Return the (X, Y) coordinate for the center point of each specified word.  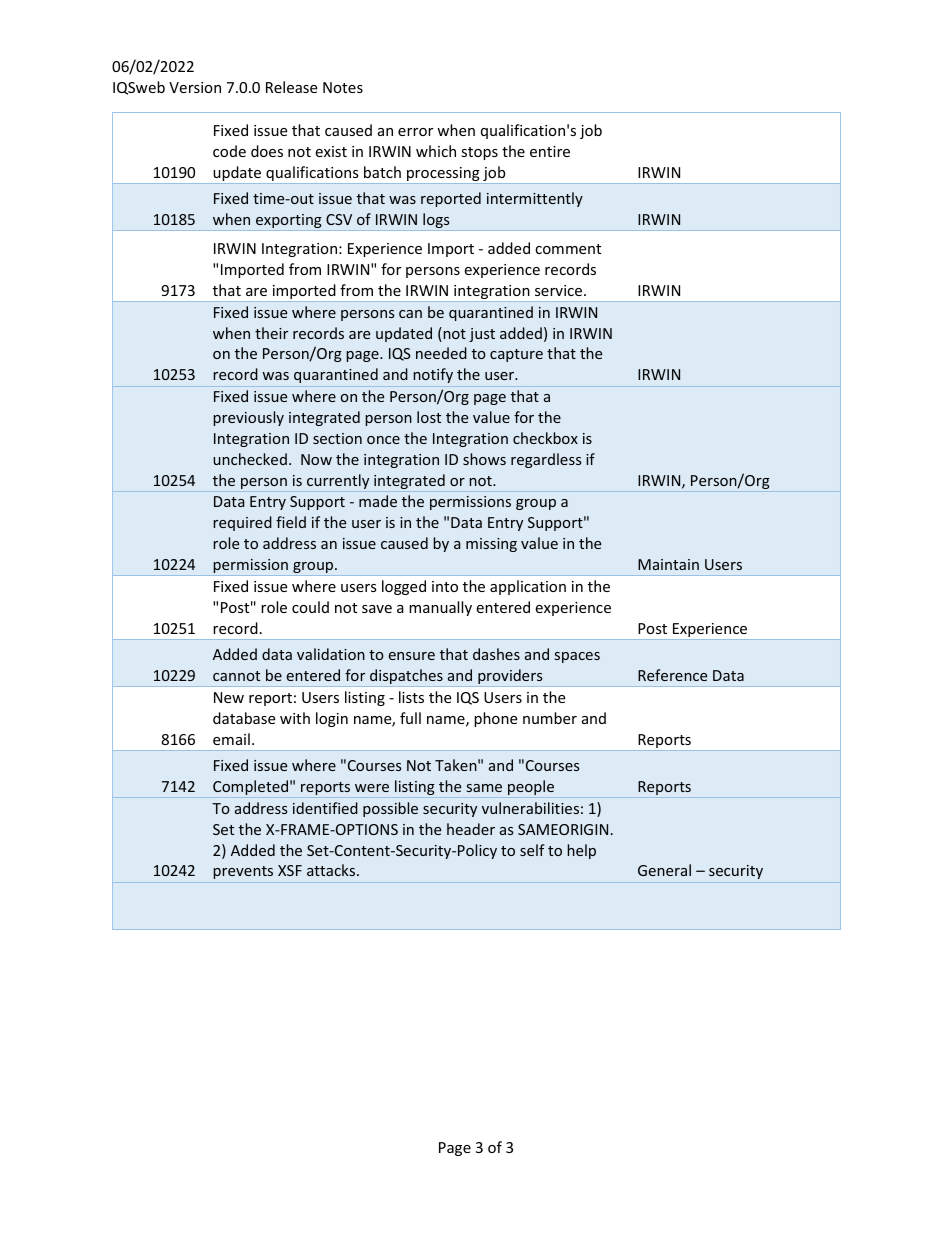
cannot (236, 676)
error (415, 132)
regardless (546, 460)
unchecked (250, 459)
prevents (243, 872)
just (482, 335)
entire (550, 151)
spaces (577, 657)
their (271, 333)
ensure (412, 656)
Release (291, 87)
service (560, 290)
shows (484, 459)
